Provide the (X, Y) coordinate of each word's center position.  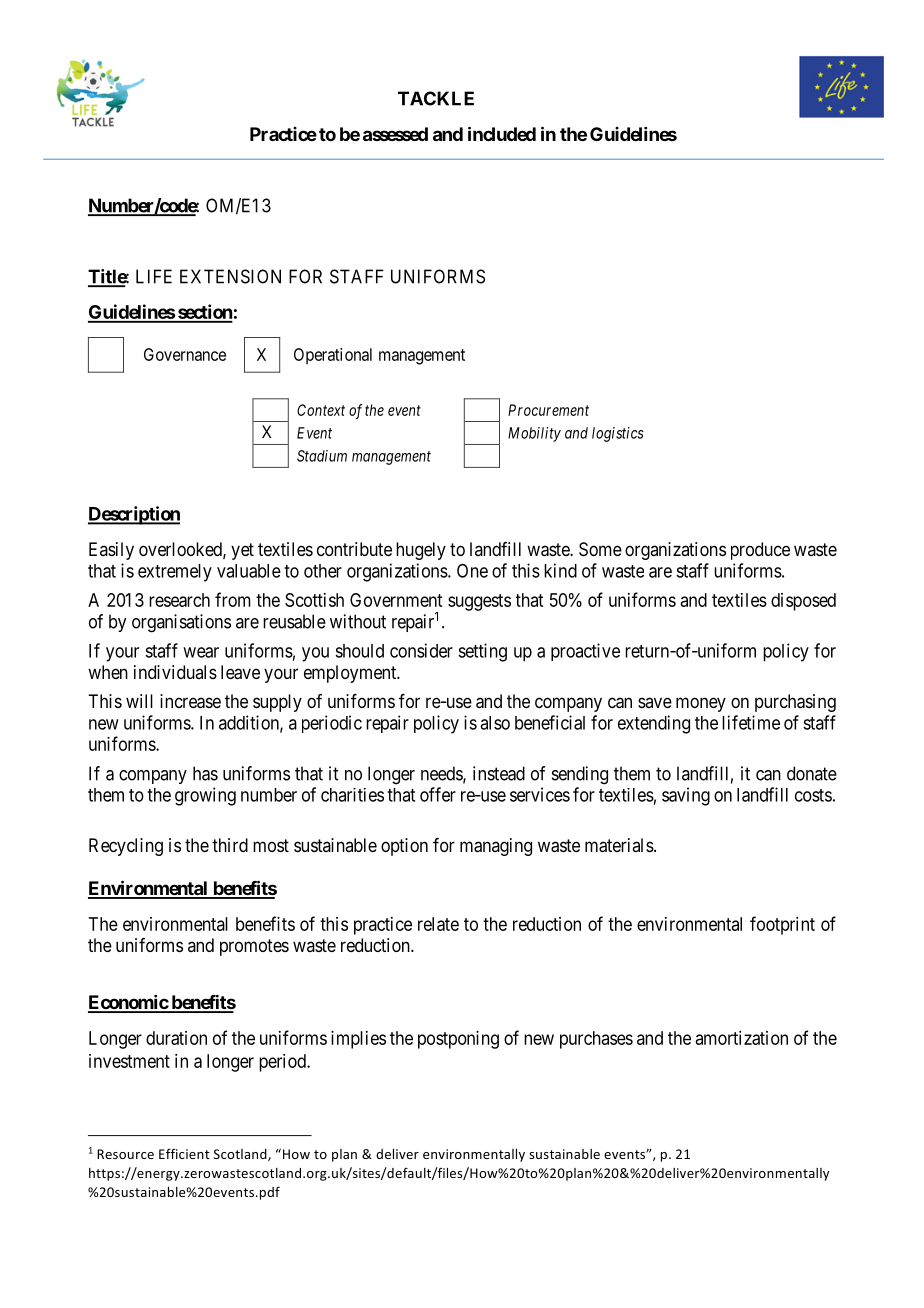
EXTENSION (230, 276)
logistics (618, 434)
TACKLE (436, 98)
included (502, 133)
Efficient (184, 1153)
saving (686, 796)
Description (134, 515)
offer (438, 794)
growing (205, 796)
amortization (742, 1038)
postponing (458, 1040)
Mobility (534, 434)
